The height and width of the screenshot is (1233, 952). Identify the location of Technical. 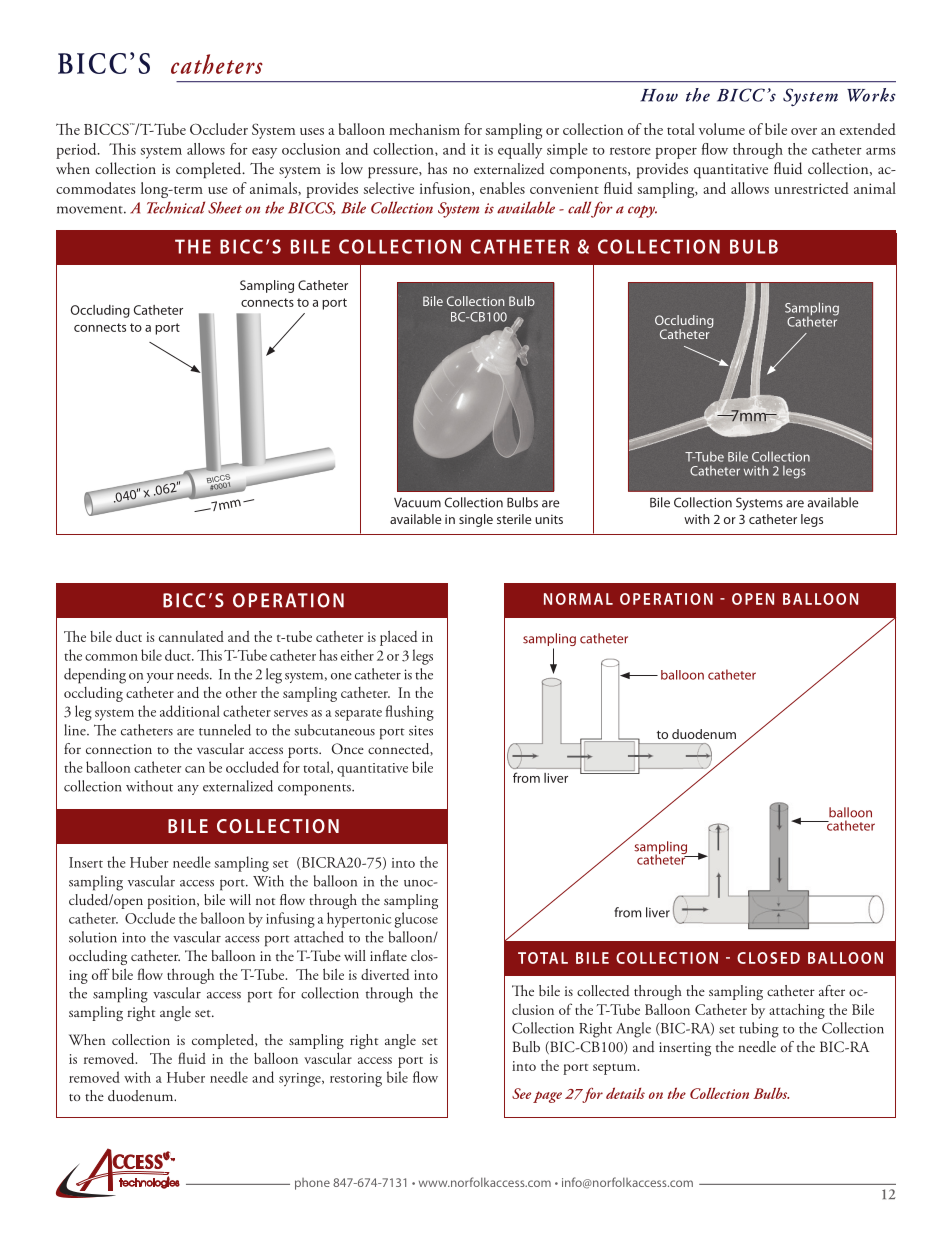
(176, 207).
